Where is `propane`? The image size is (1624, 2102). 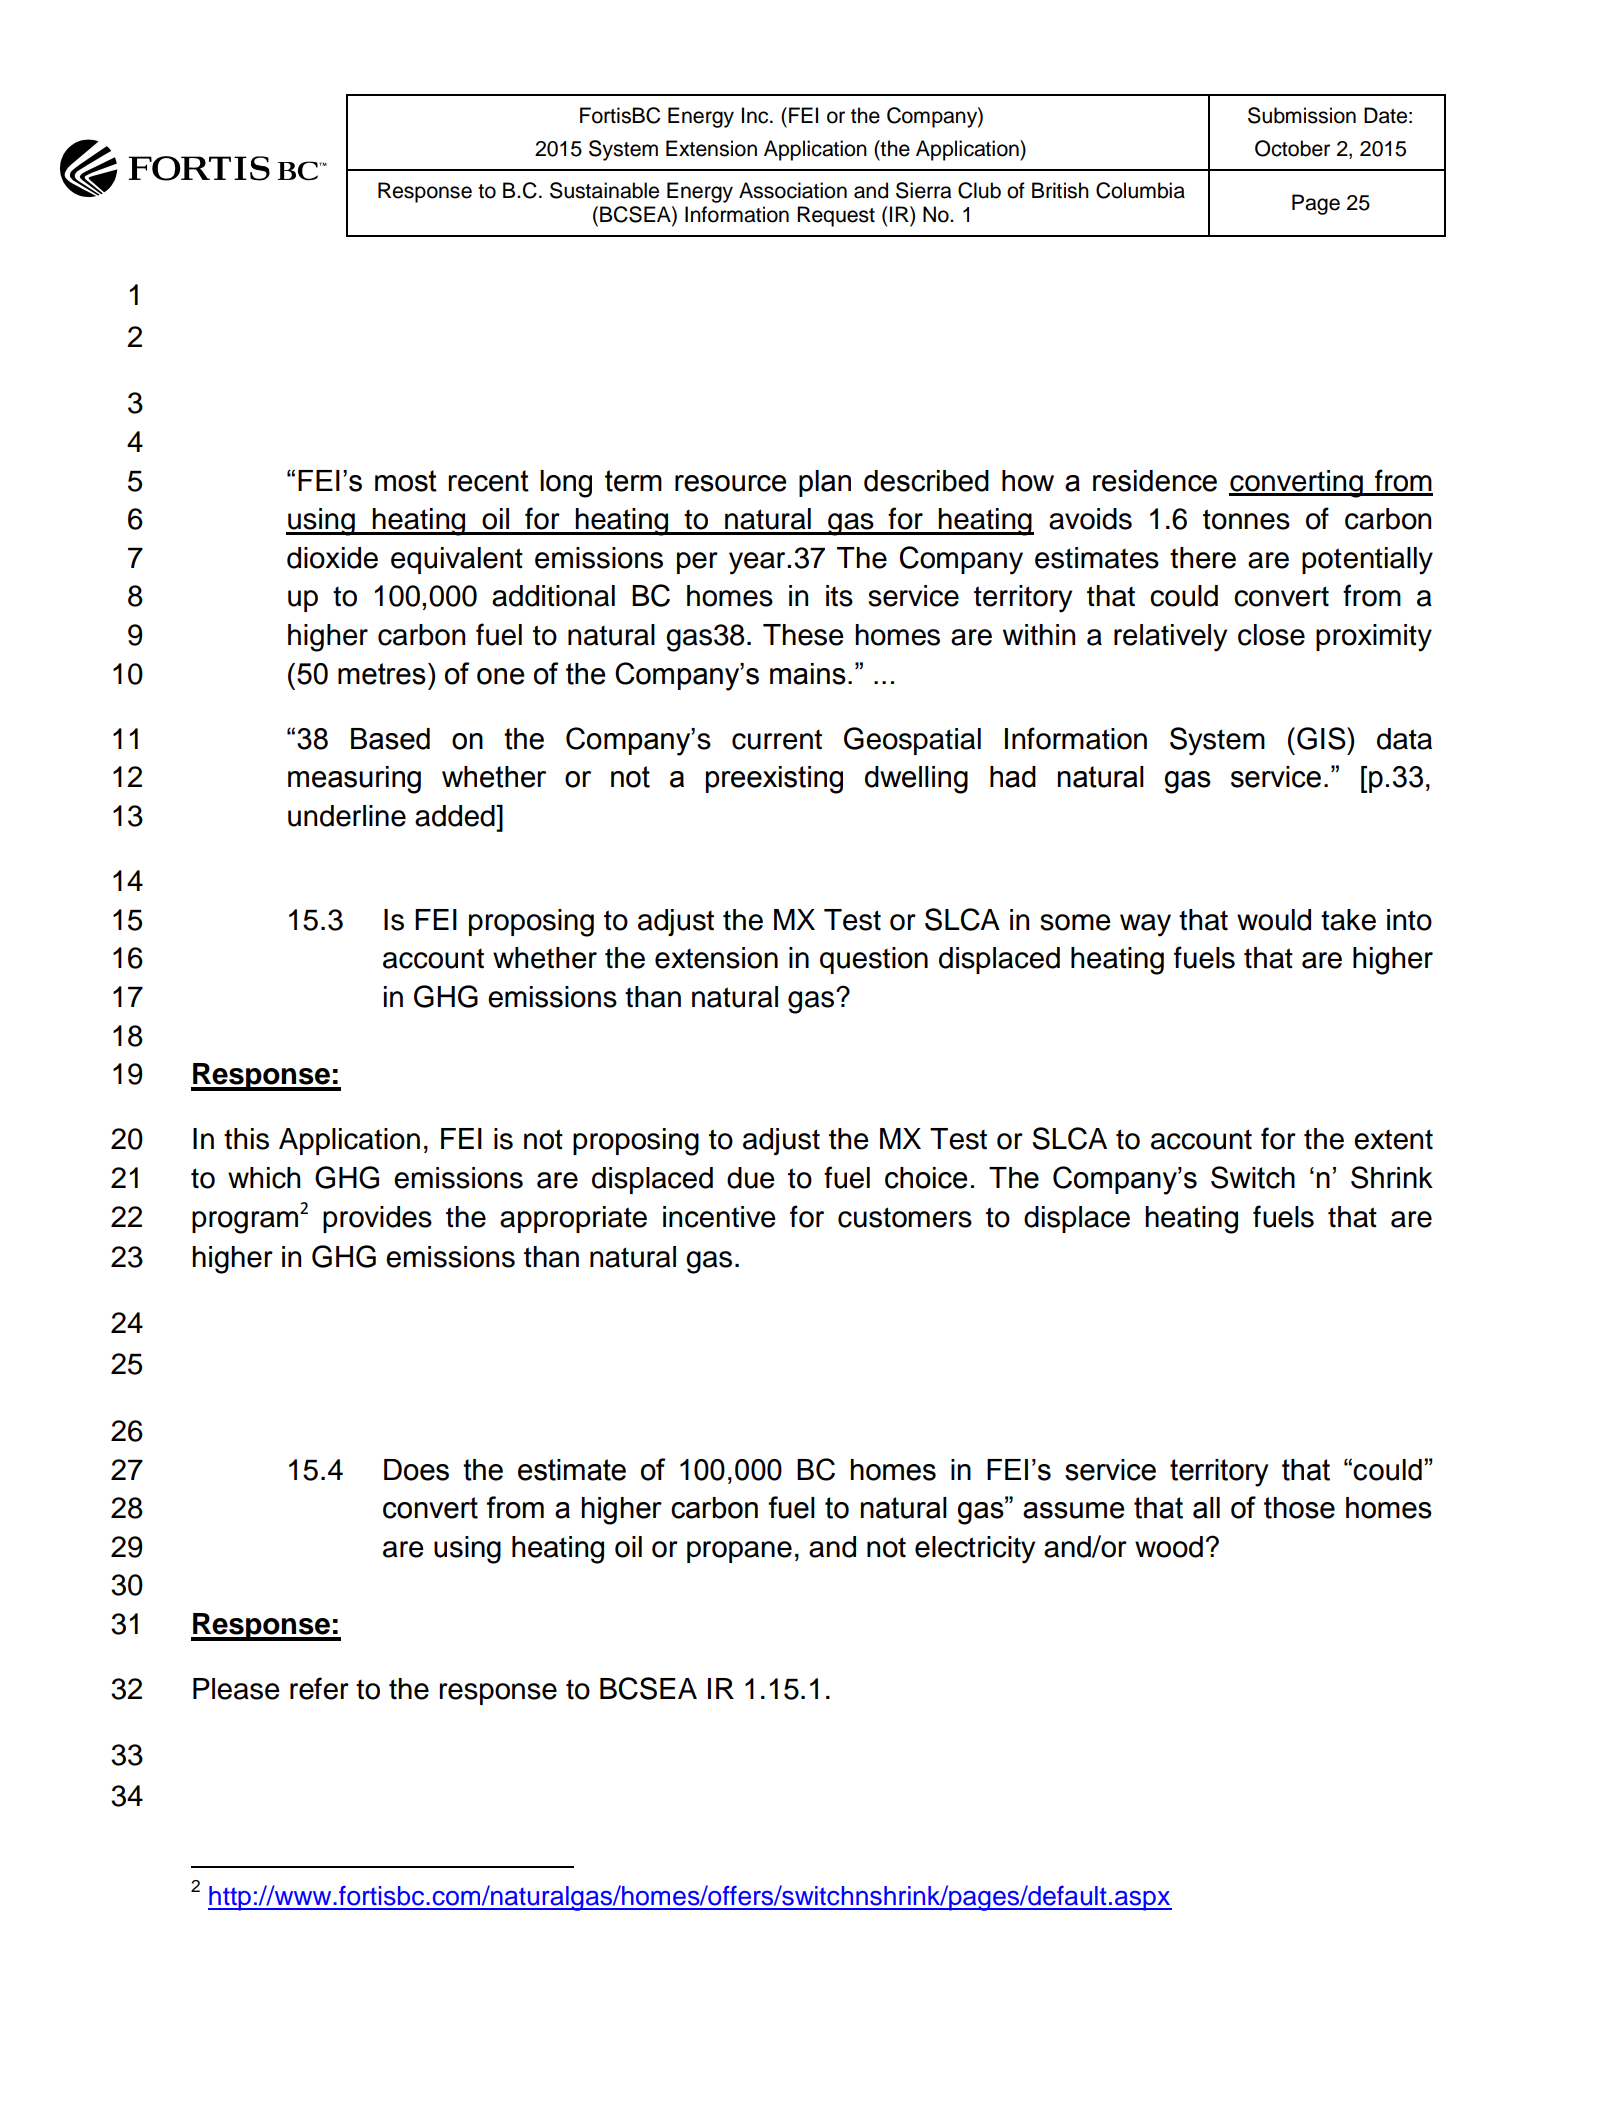 propane is located at coordinates (739, 1552).
